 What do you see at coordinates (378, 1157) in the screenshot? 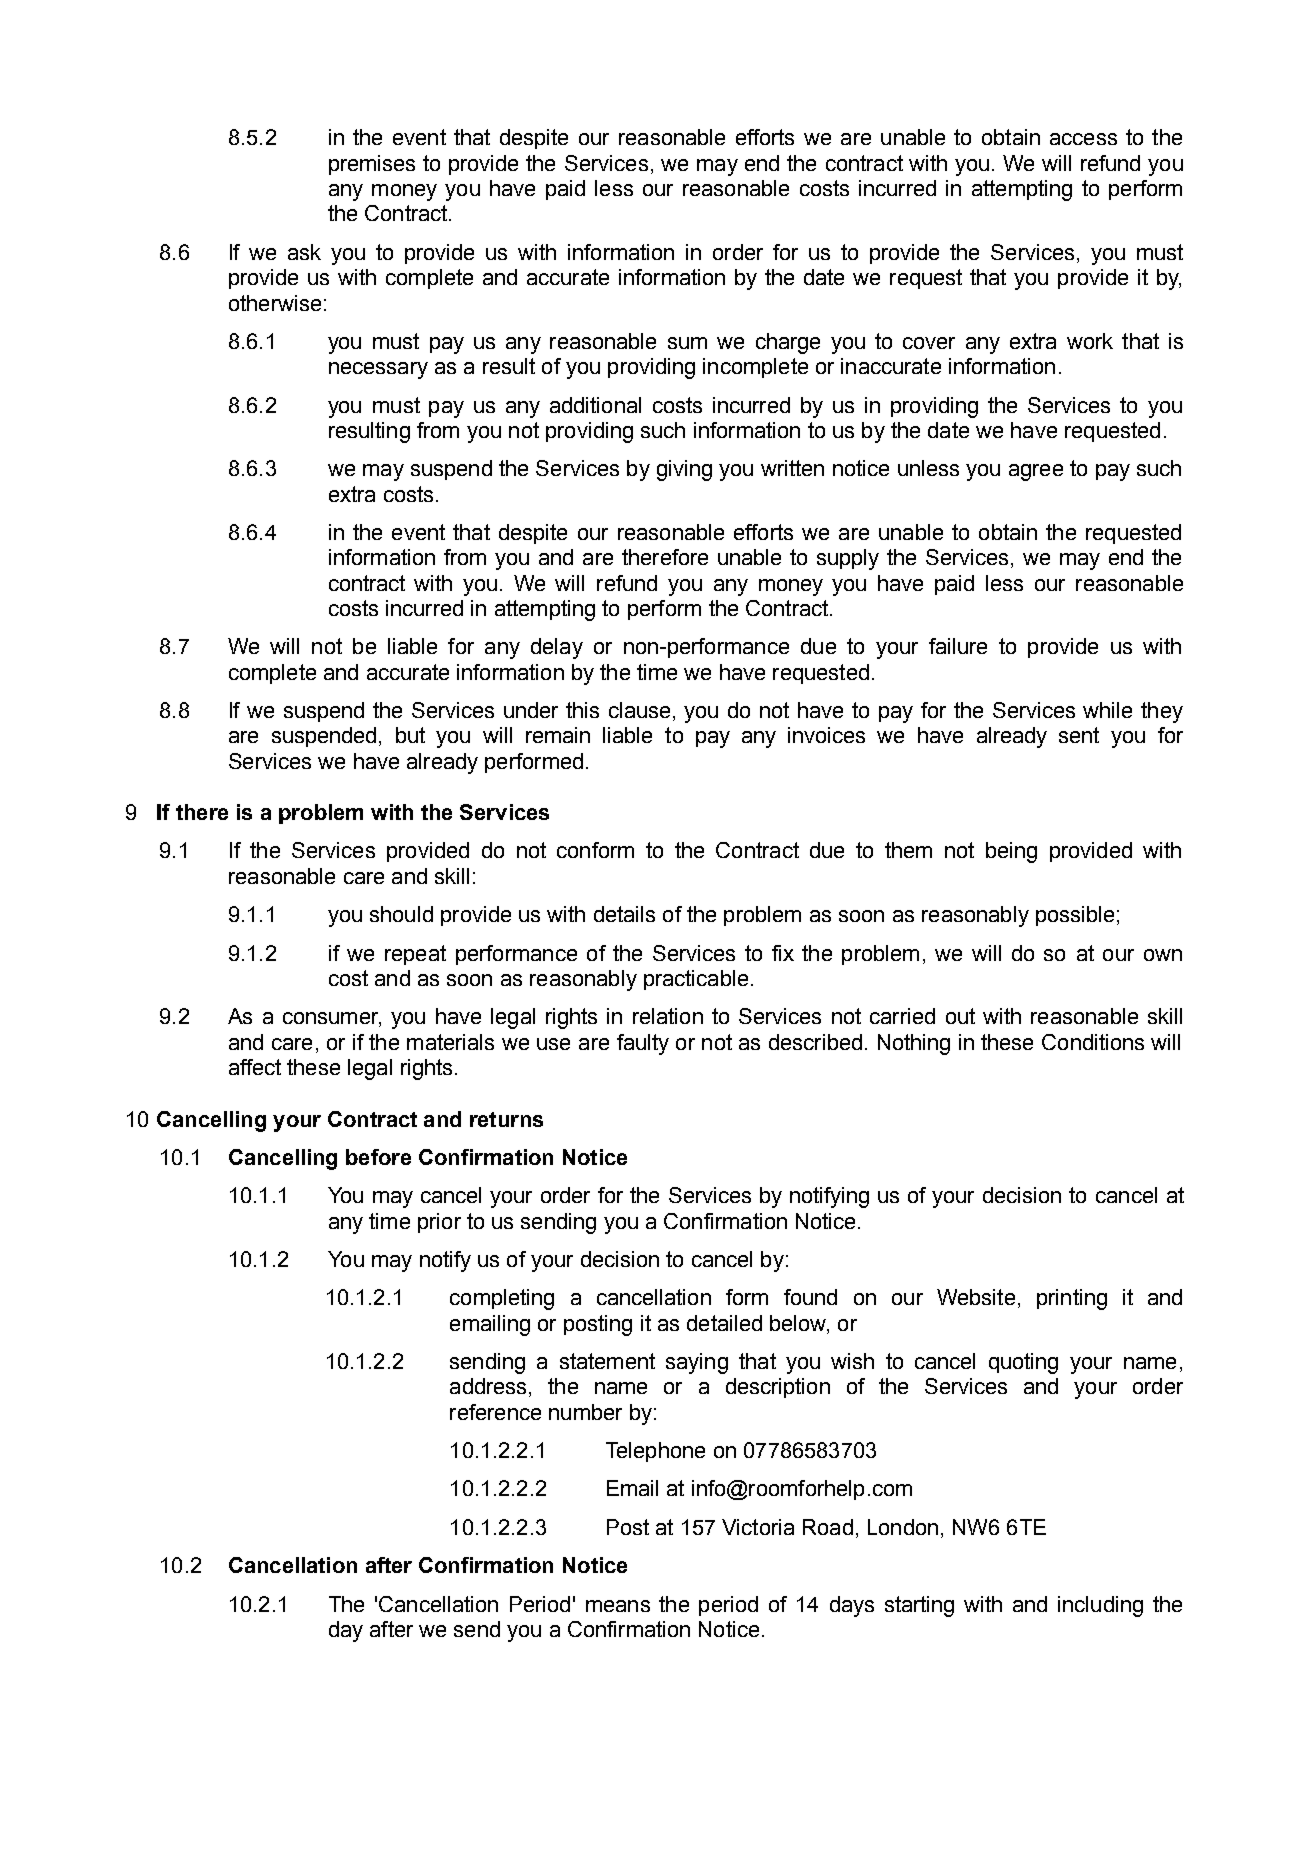
I see `before` at bounding box center [378, 1157].
